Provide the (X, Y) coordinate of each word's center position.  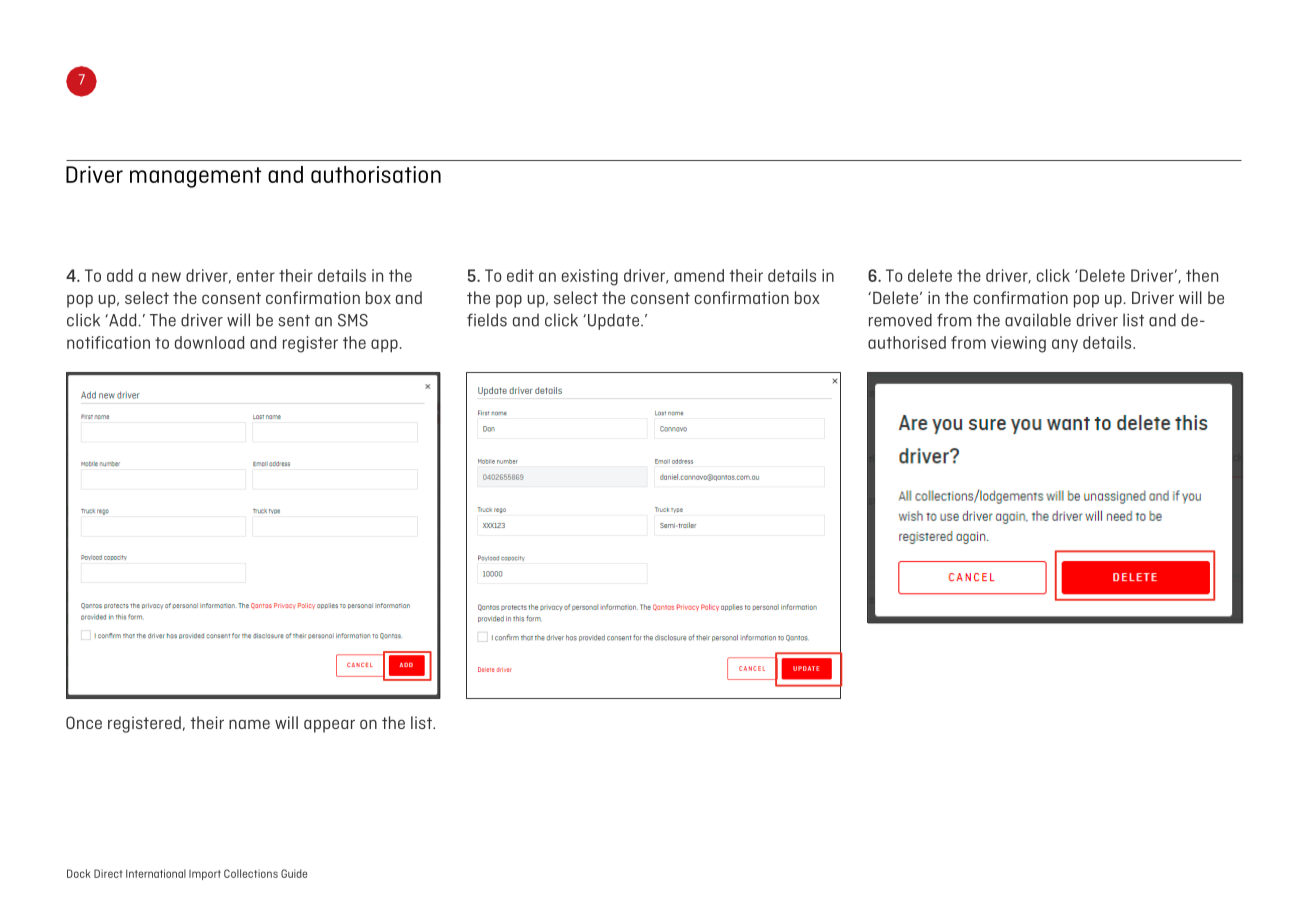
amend (699, 275)
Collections (251, 873)
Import (205, 875)
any (1065, 345)
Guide (294, 873)
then (1202, 275)
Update (612, 321)
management (195, 177)
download (209, 342)
